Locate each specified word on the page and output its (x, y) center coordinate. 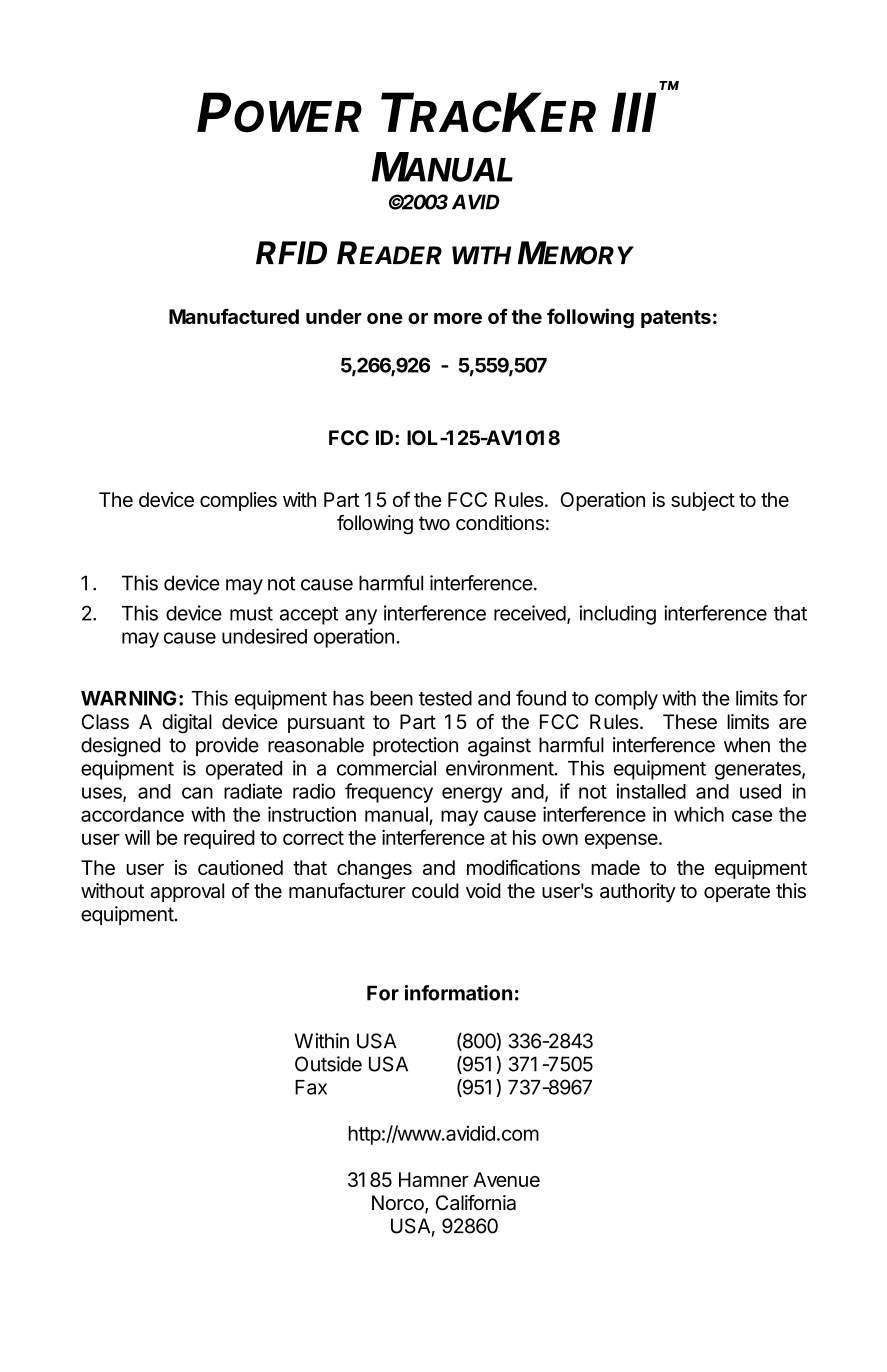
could (435, 891)
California (476, 1203)
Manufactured (234, 316)
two (434, 523)
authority (638, 892)
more (458, 318)
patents (676, 319)
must (251, 614)
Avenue (506, 1179)
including (617, 615)
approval (187, 892)
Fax (311, 1087)
